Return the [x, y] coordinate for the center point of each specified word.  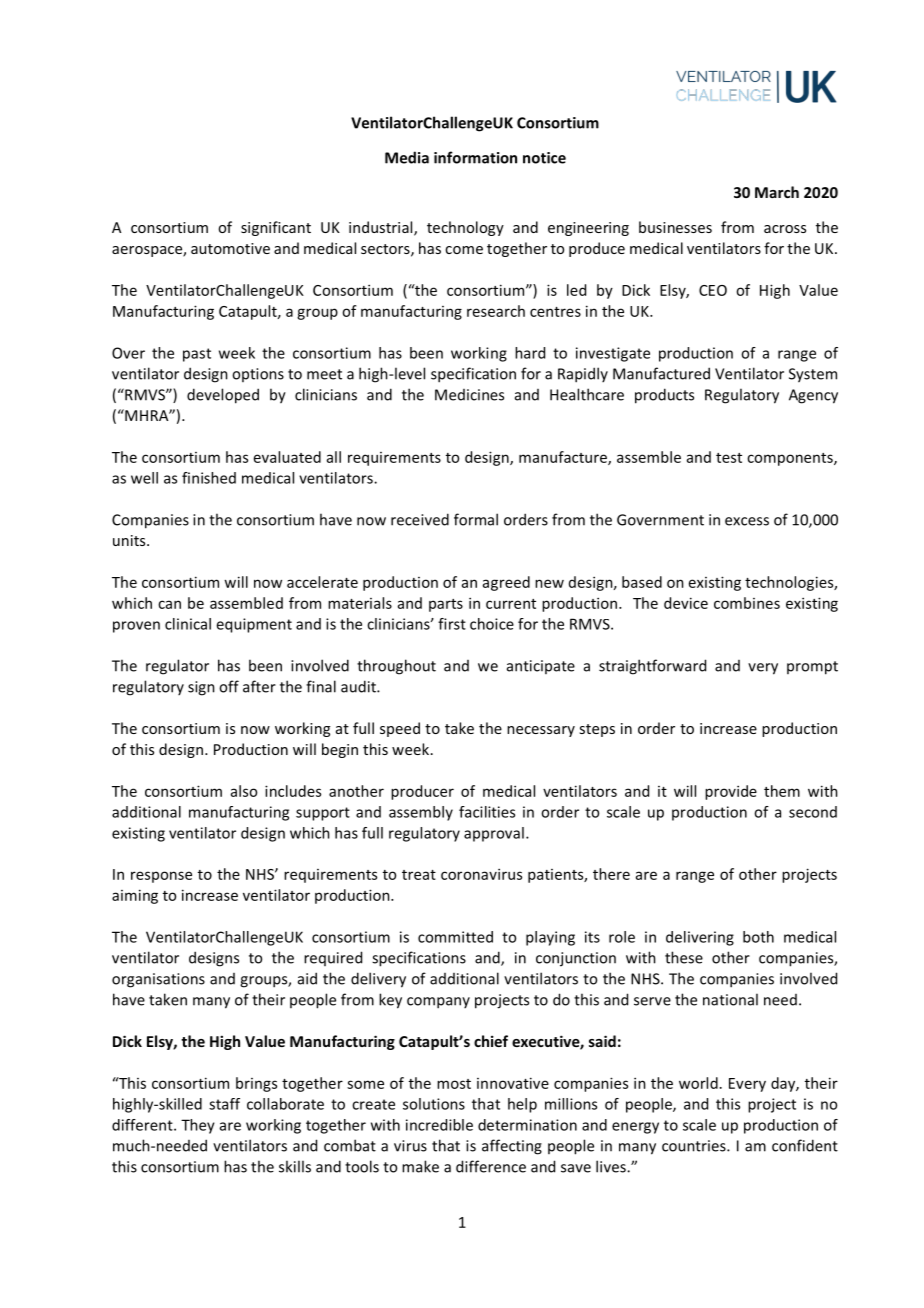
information [475, 157]
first [452, 624]
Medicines [469, 395]
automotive [230, 248]
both [758, 937]
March [777, 192]
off [229, 686]
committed [455, 937]
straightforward [652, 667]
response [161, 877]
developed [223, 396]
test [729, 458]
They [198, 1126]
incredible [439, 1125]
